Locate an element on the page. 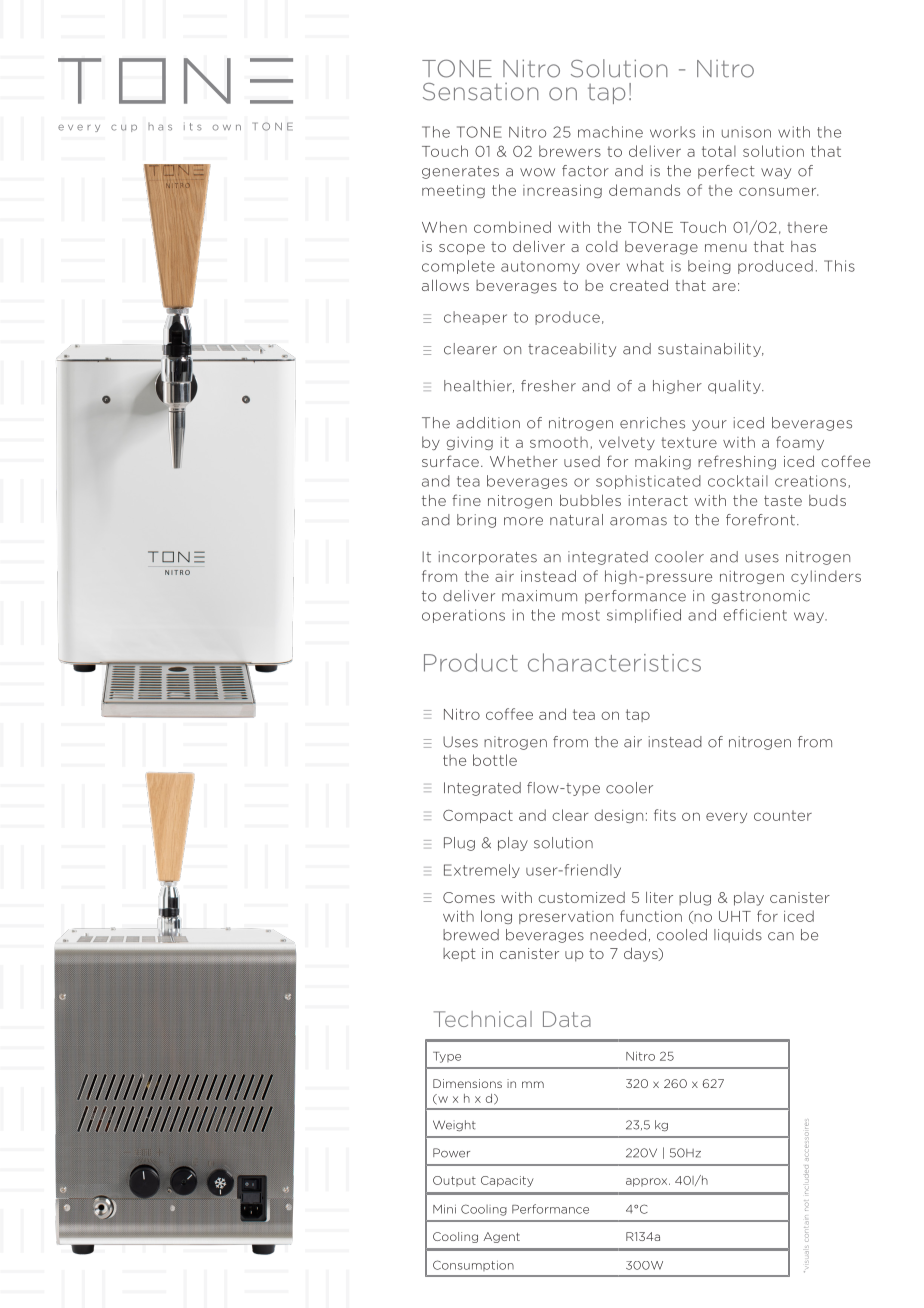  days is located at coordinates (642, 954).
